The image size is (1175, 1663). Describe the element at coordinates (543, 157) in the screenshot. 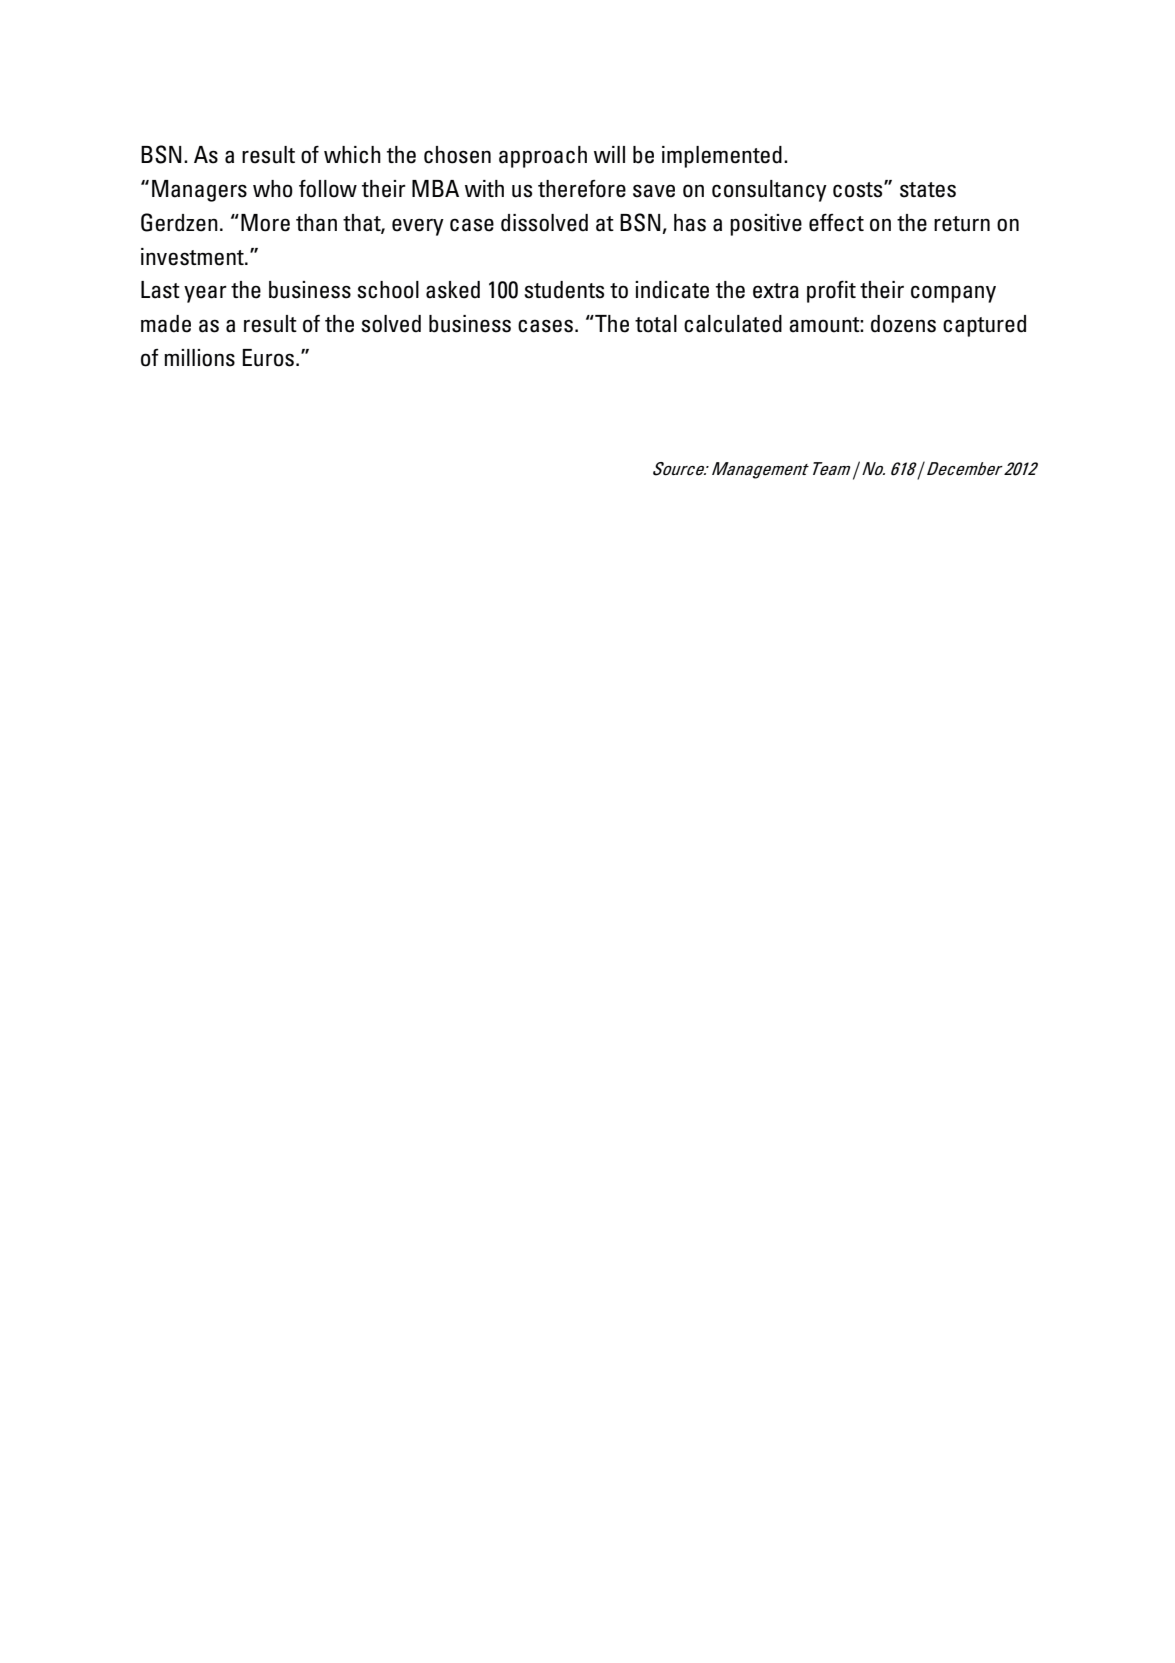

I see `approach` at that location.
